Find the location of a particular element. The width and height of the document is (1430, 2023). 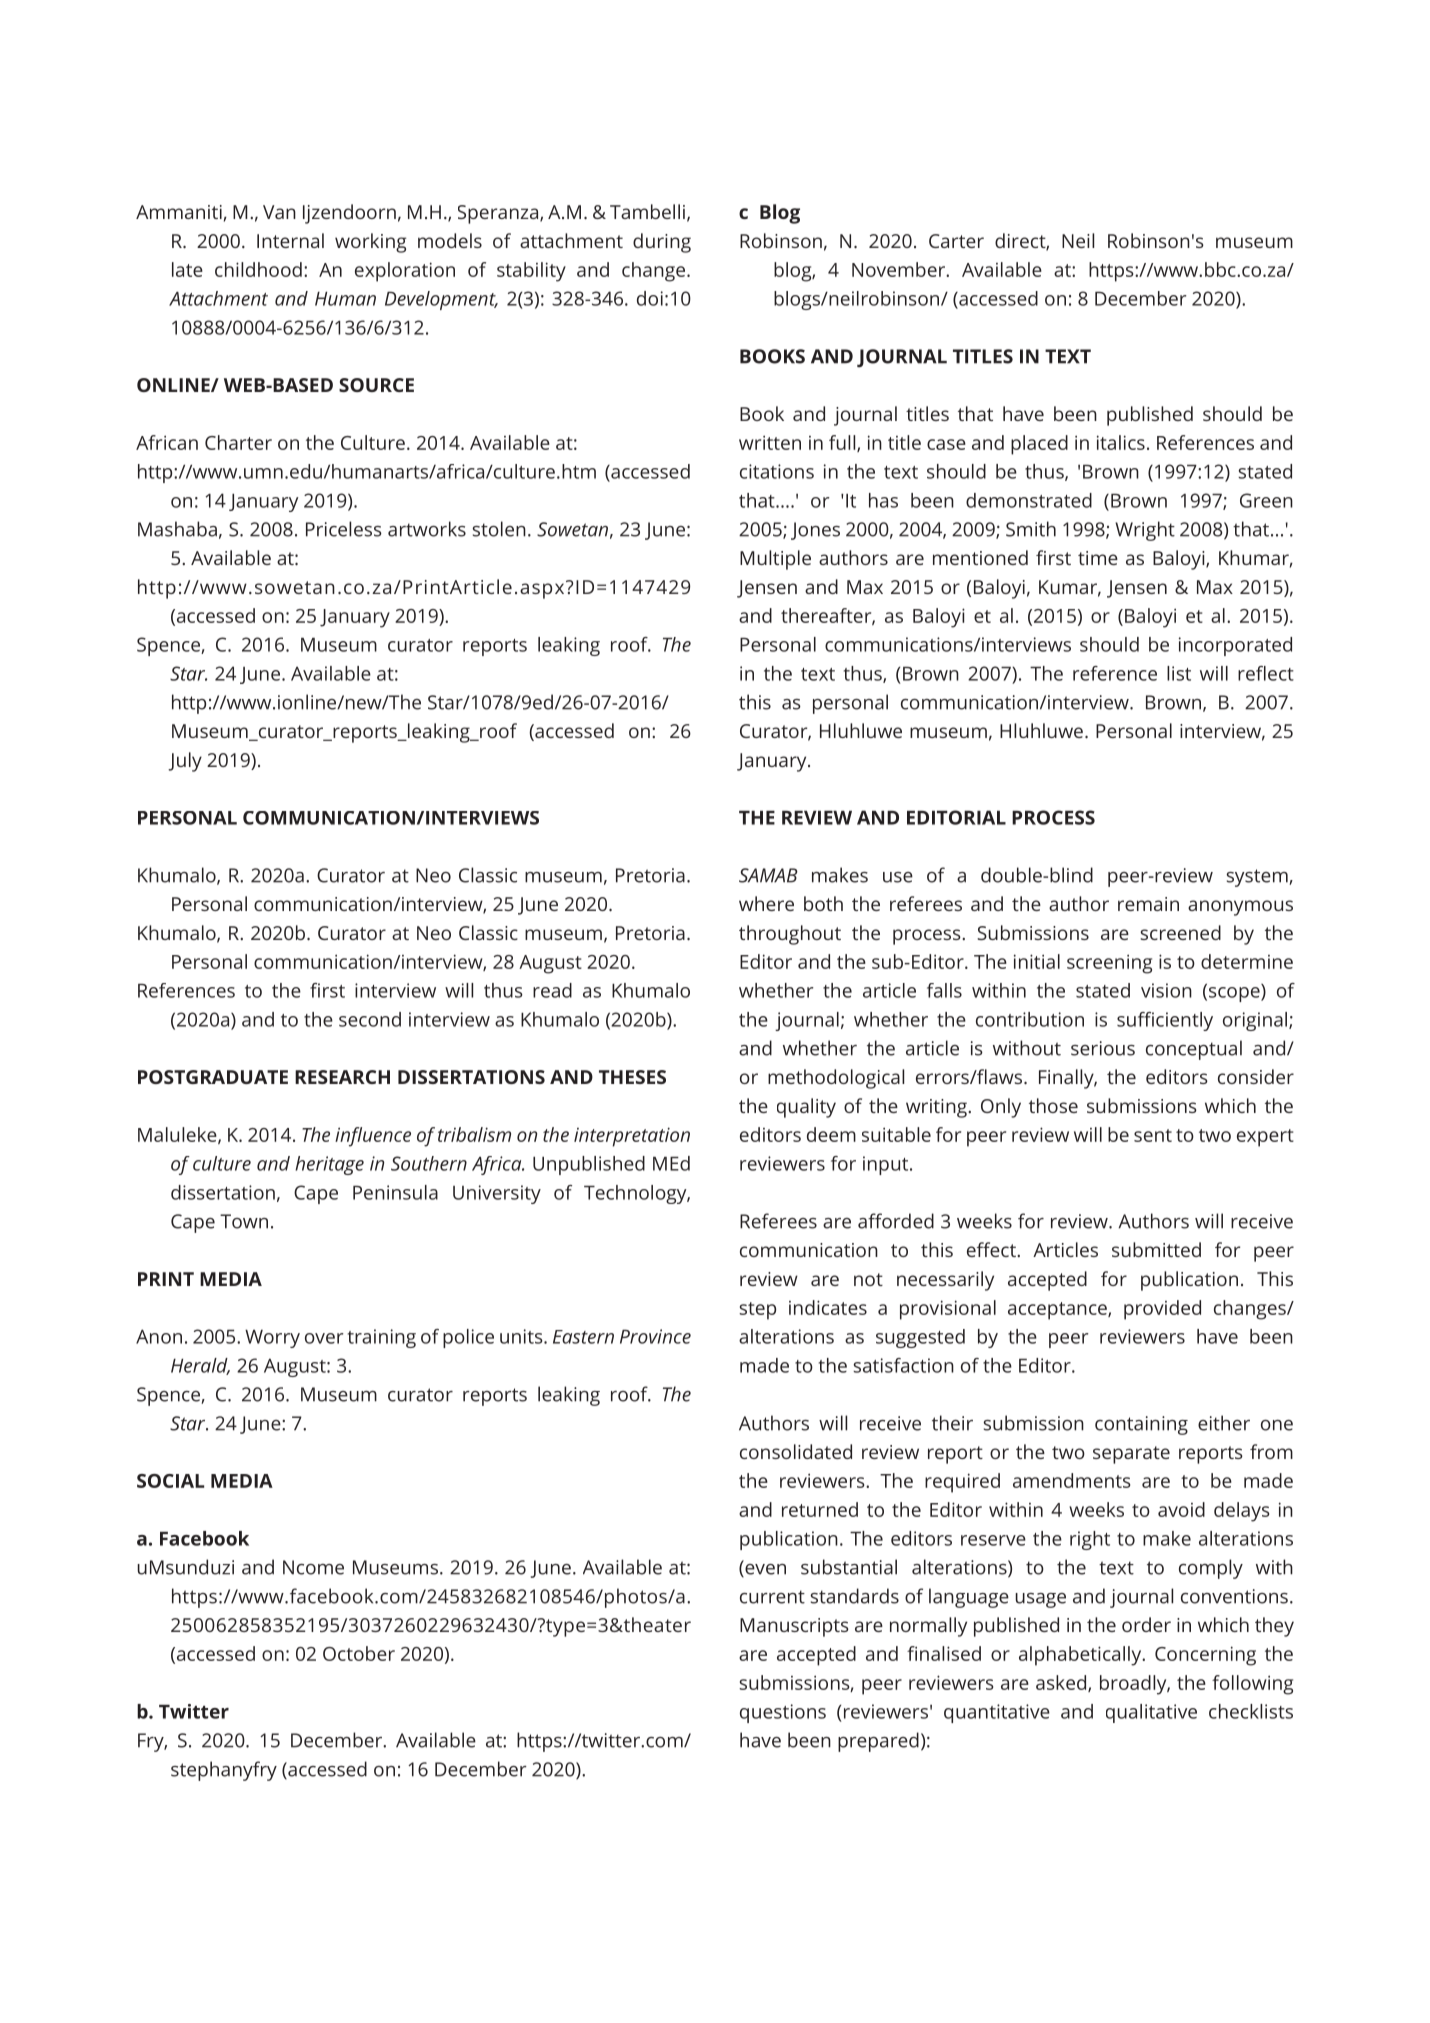

Carter is located at coordinates (956, 241).
